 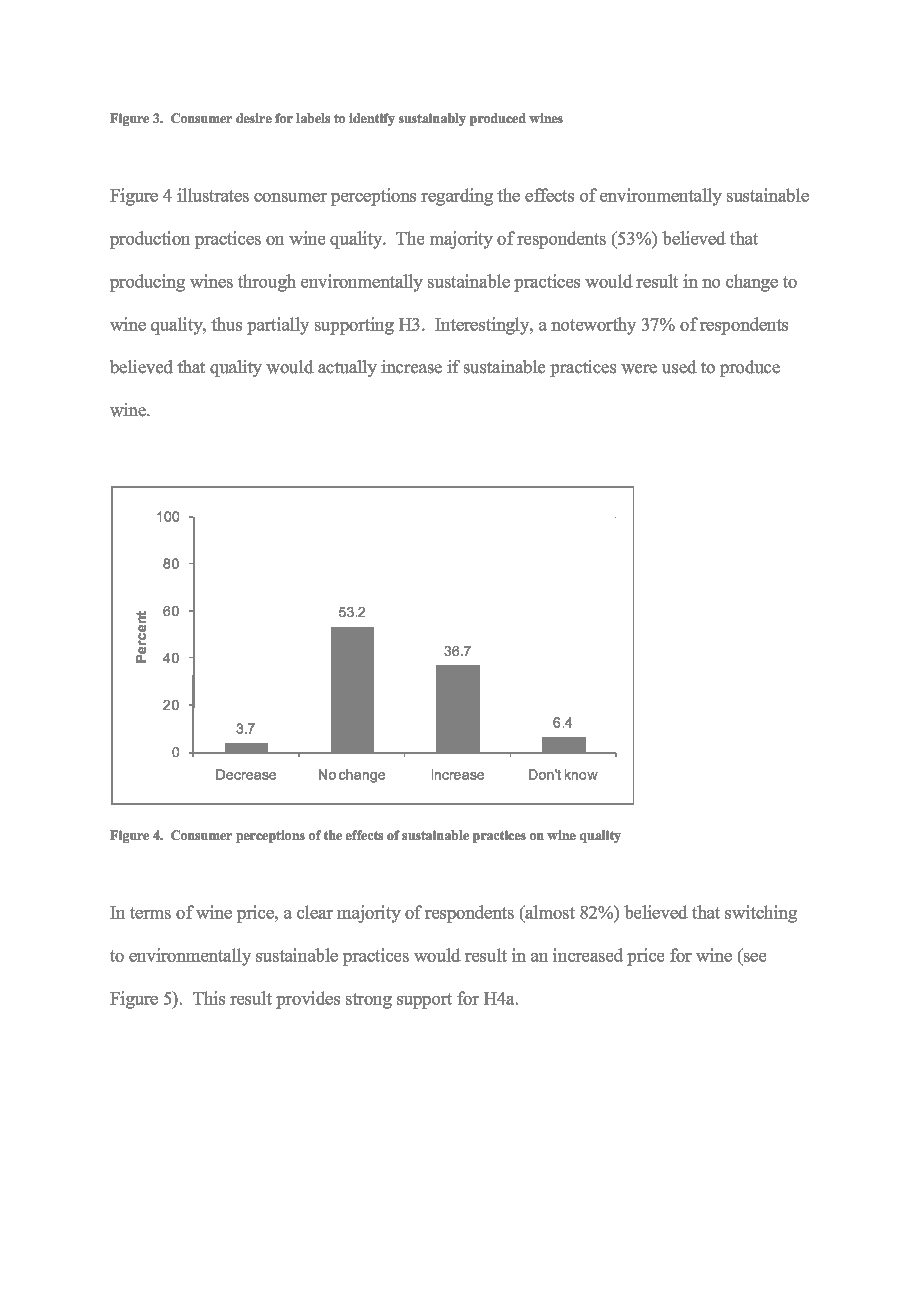 What do you see at coordinates (754, 959) in the screenshot?
I see `see` at bounding box center [754, 959].
